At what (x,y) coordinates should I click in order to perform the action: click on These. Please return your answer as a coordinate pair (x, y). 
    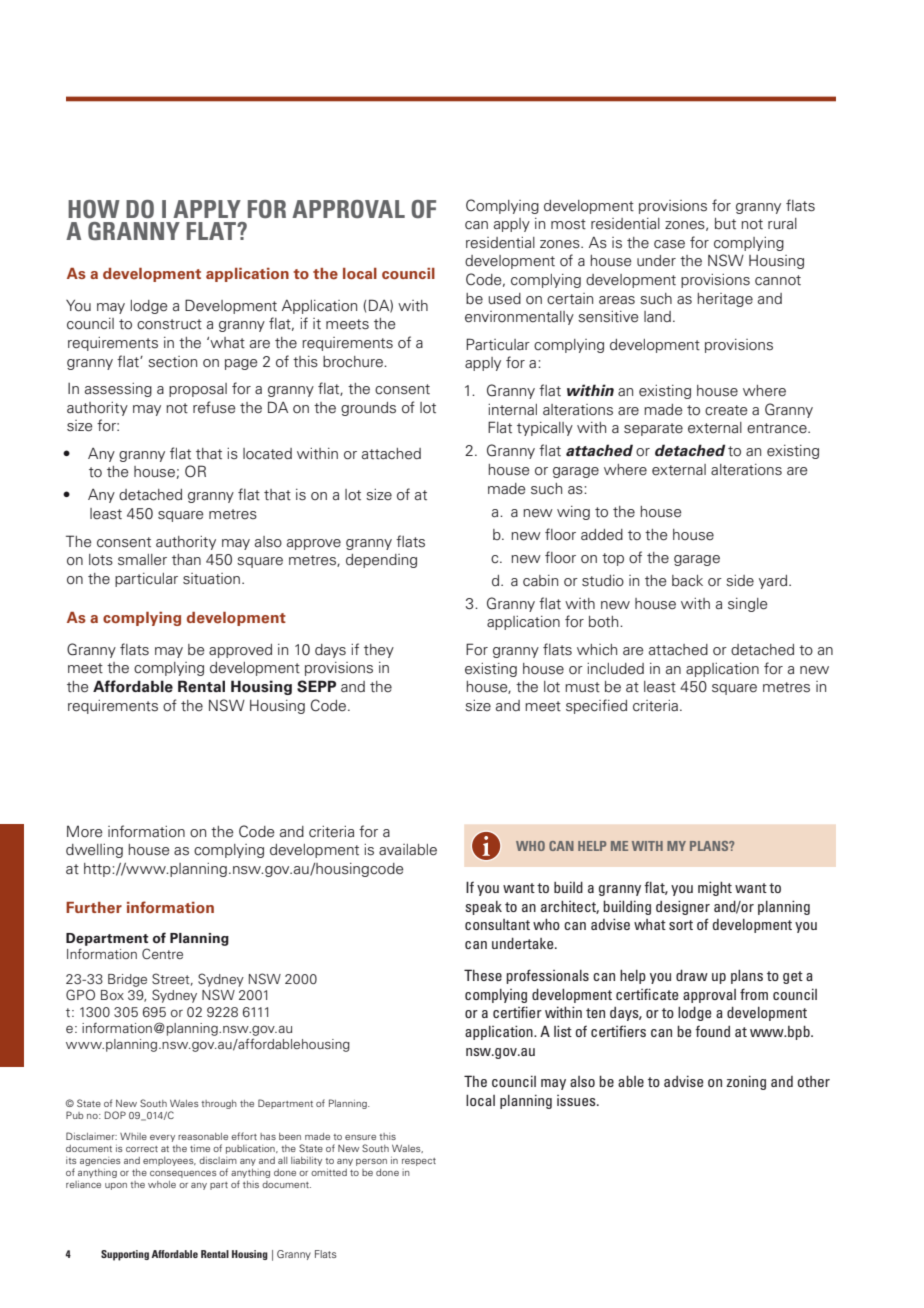
    Looking at the image, I should click on (483, 975).
